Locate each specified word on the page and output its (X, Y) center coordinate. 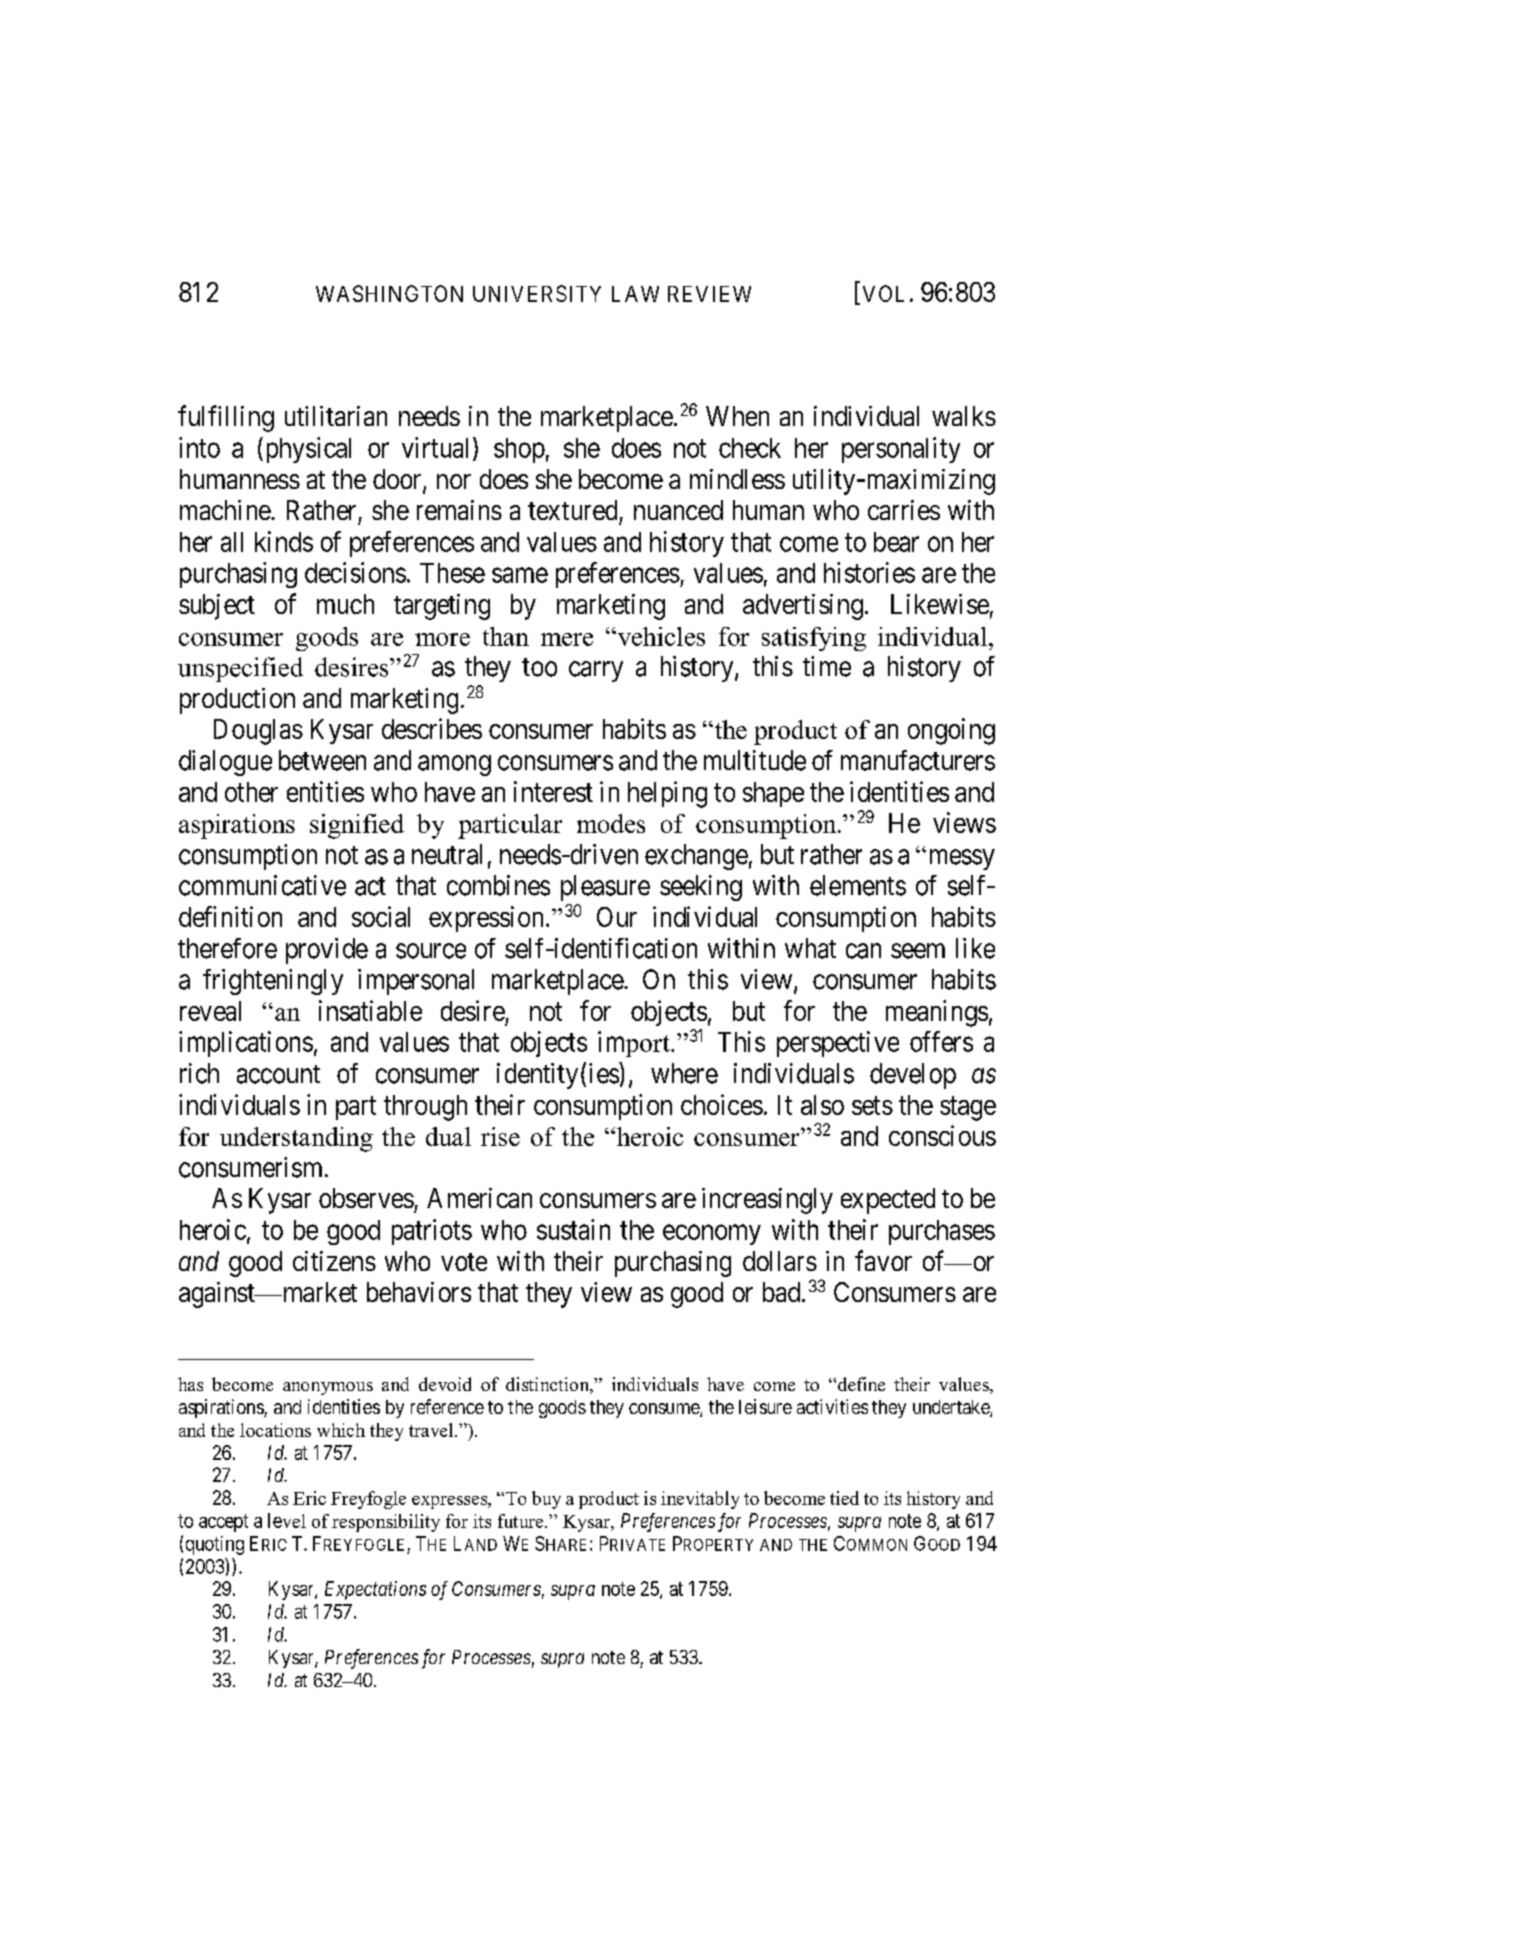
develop (913, 1076)
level (287, 1520)
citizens (334, 1261)
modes (611, 823)
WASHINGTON (389, 293)
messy (962, 859)
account (278, 1074)
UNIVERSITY (537, 293)
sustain (573, 1229)
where (684, 1073)
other (251, 792)
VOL (883, 293)
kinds (284, 541)
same (520, 575)
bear (896, 542)
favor (883, 1260)
